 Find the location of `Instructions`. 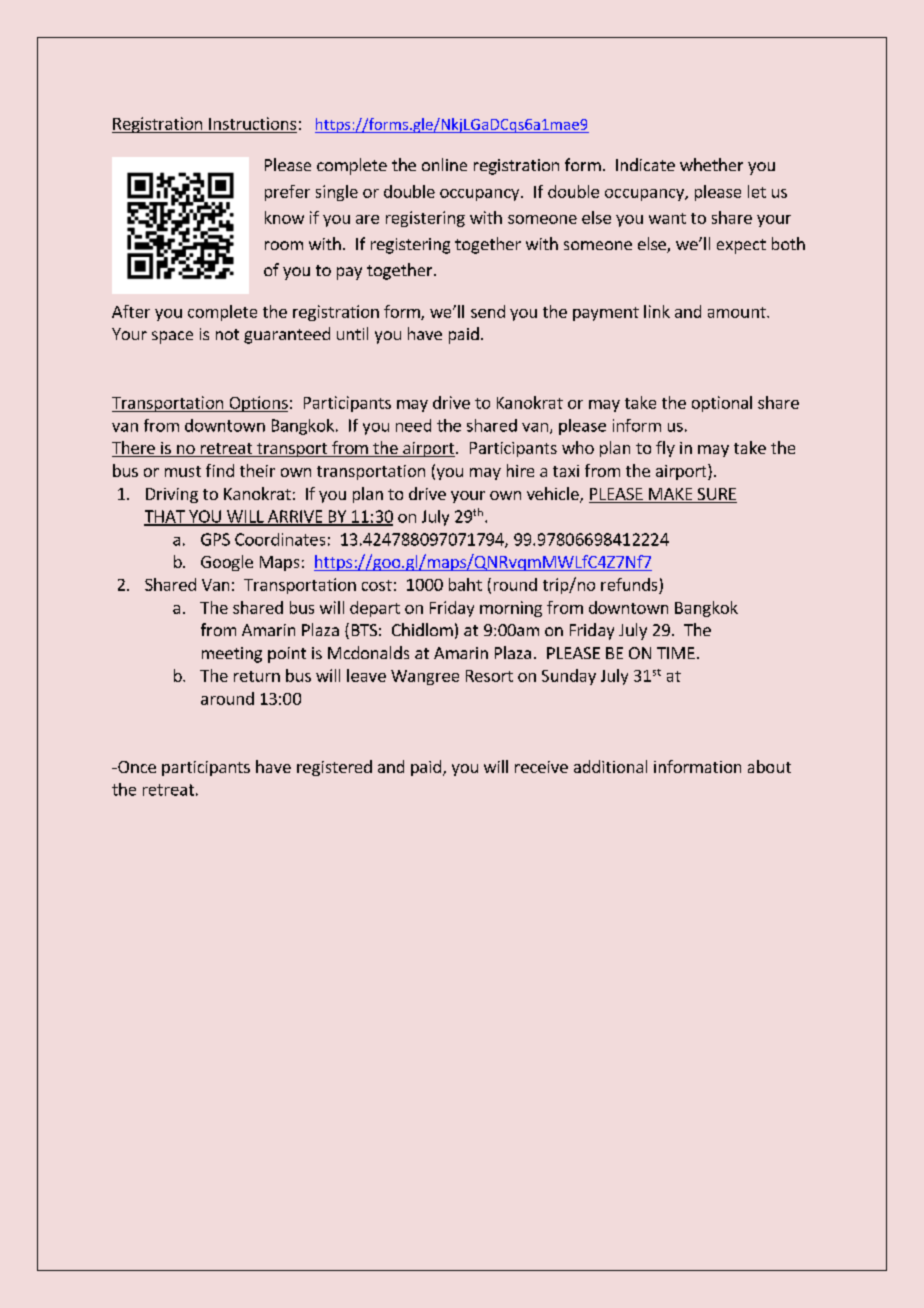

Instructions is located at coordinates (252, 123).
